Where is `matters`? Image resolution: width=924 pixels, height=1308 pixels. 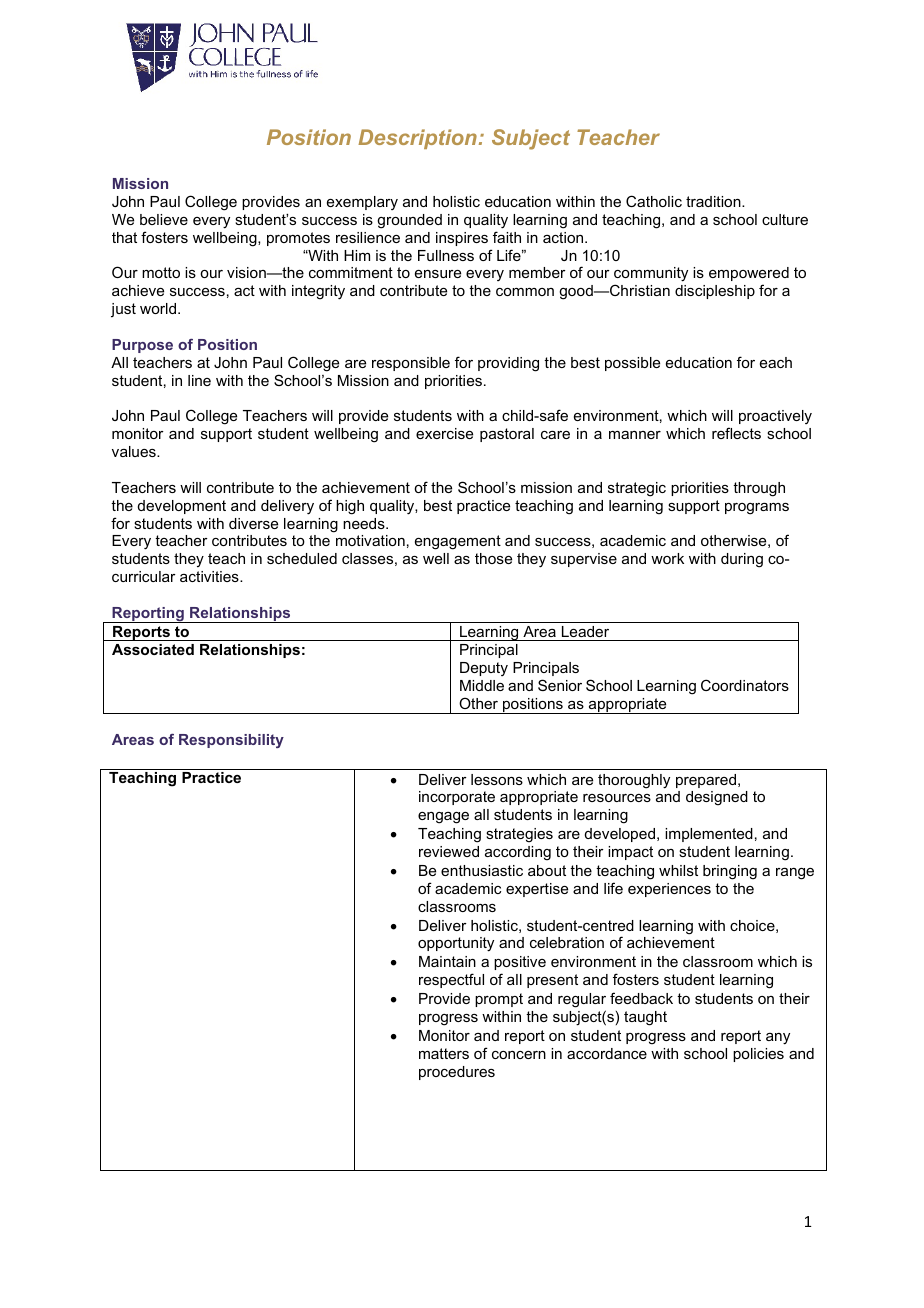
matters is located at coordinates (444, 1053).
